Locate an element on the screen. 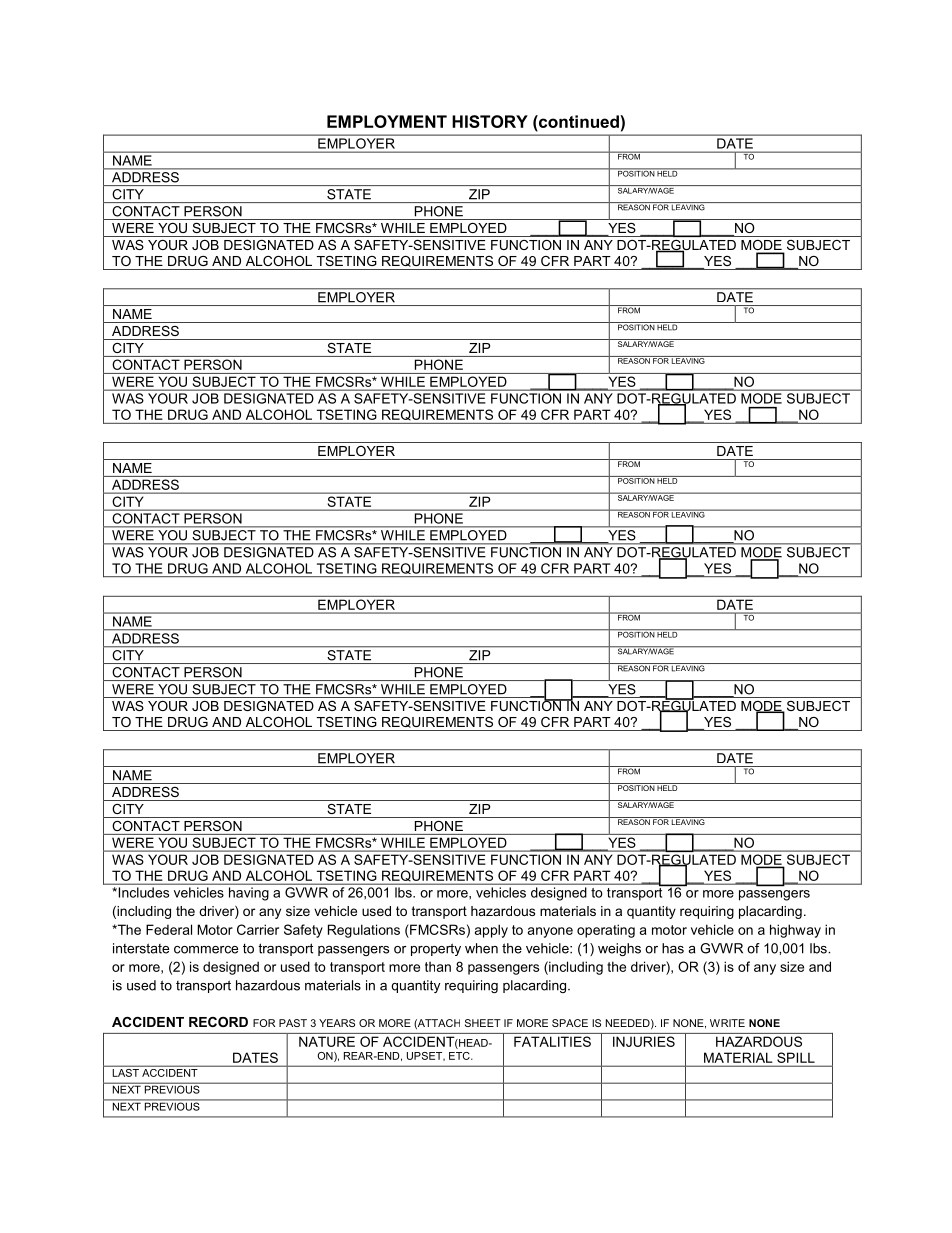 The height and width of the screenshot is (1233, 952). continued is located at coordinates (579, 121).
